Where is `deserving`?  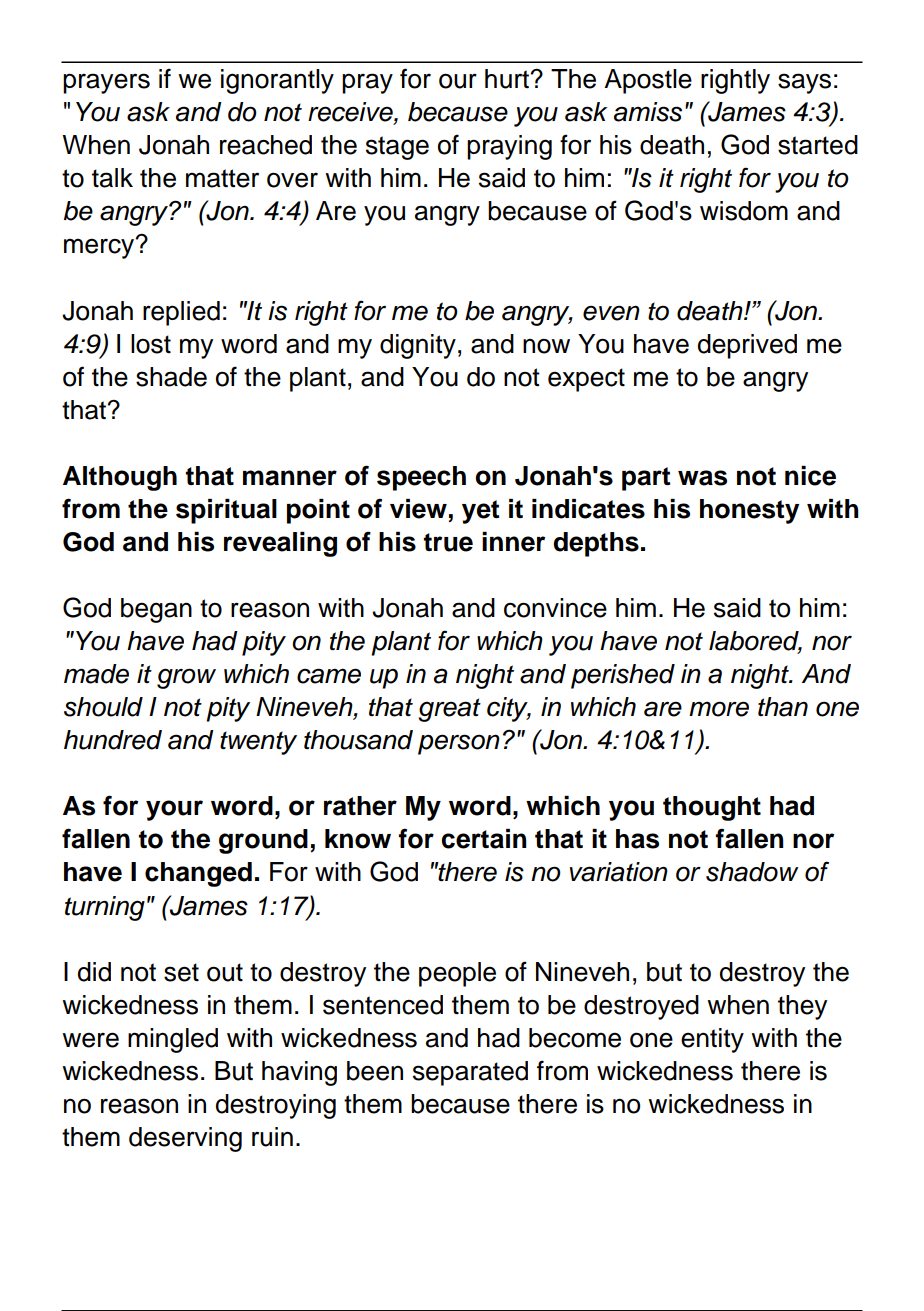
deserving is located at coordinates (185, 1139).
